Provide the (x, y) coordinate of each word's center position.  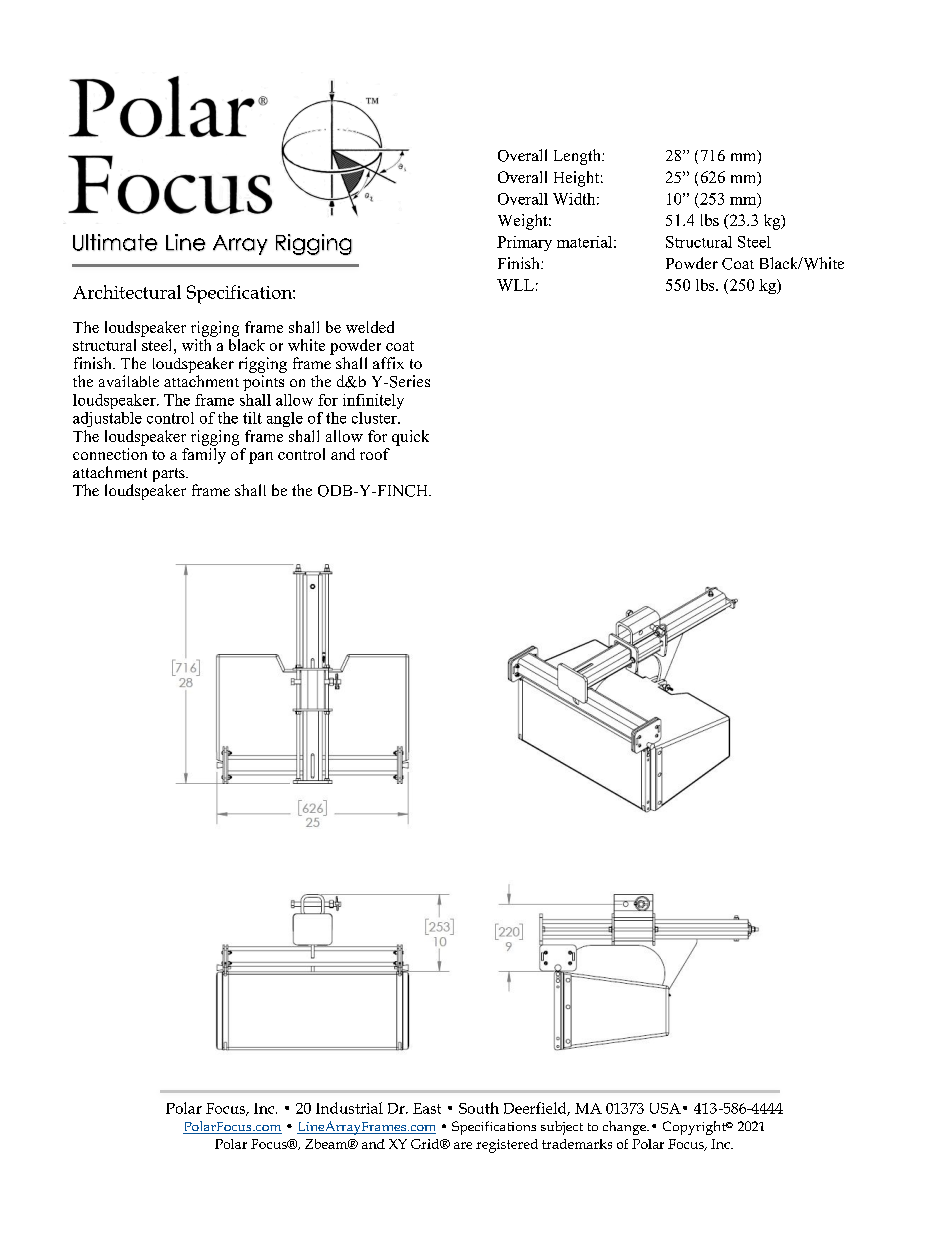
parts (170, 475)
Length (578, 157)
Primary (524, 243)
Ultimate (115, 242)
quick (410, 438)
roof (375, 454)
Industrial (349, 1108)
